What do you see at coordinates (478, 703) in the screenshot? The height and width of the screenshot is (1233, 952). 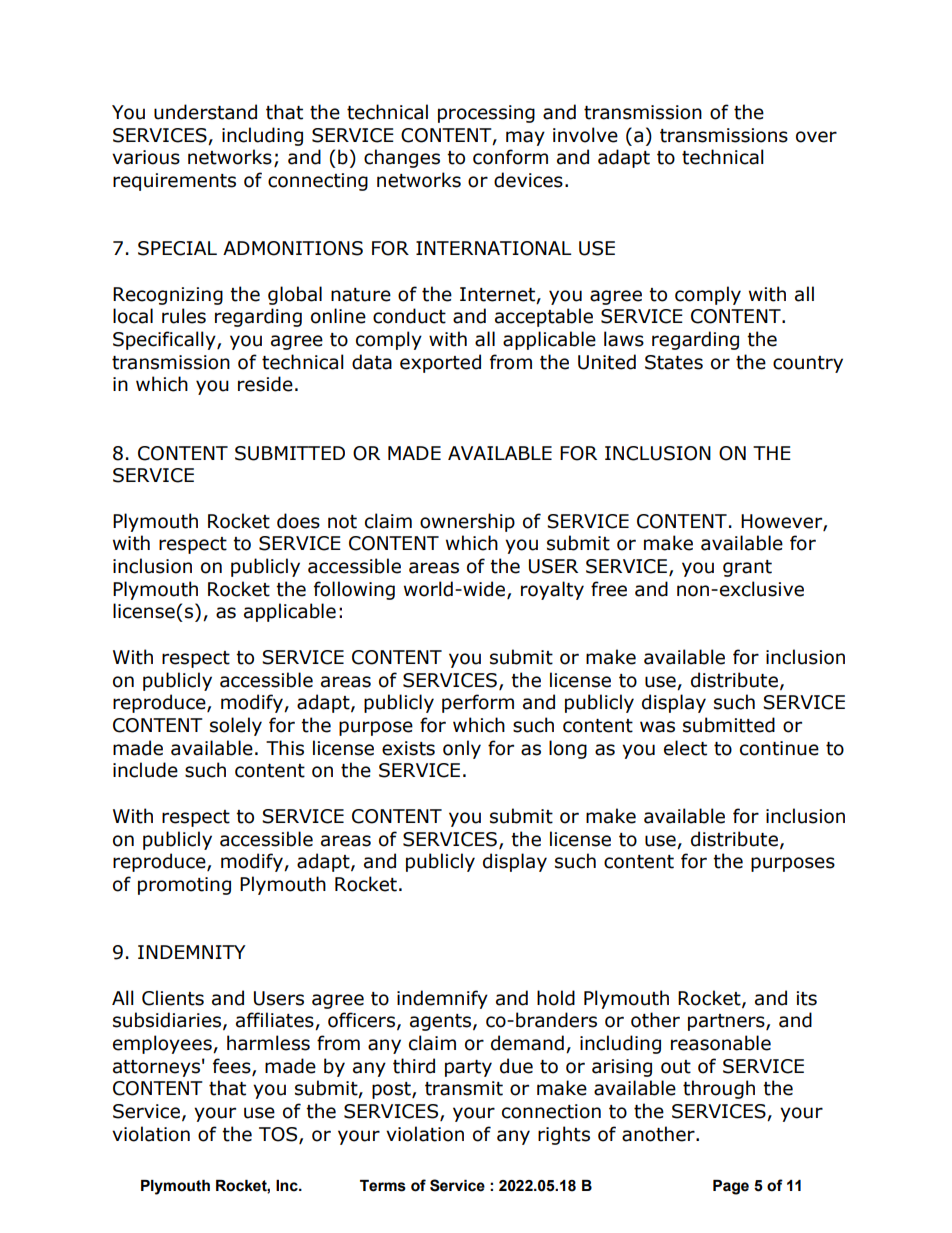 I see `perform` at bounding box center [478, 703].
